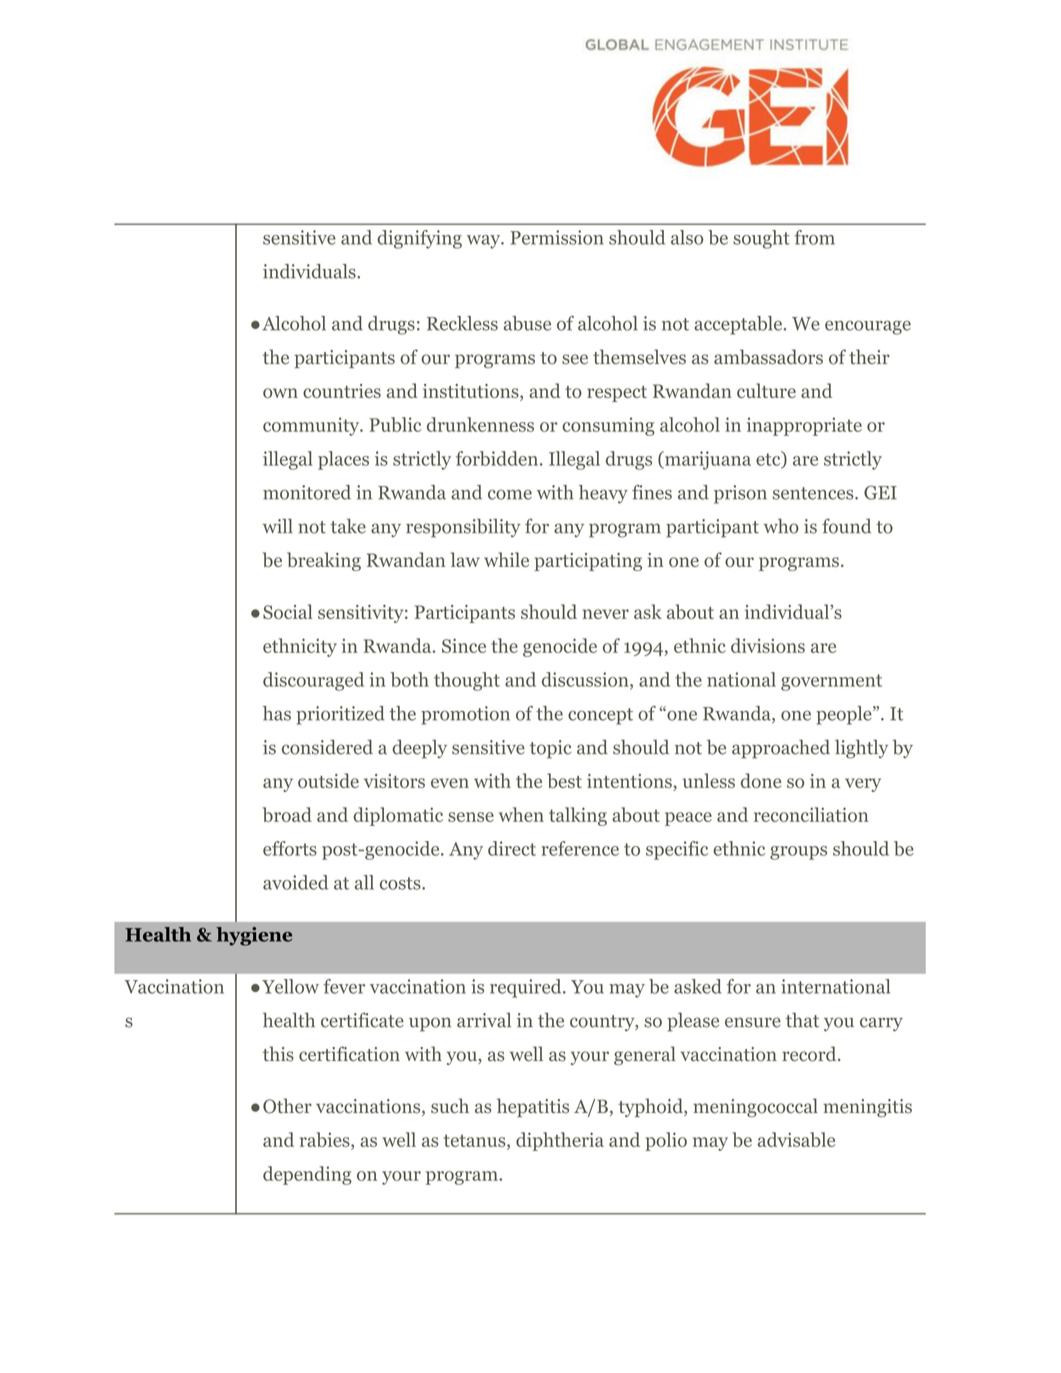  I want to click on concept, so click(600, 716).
